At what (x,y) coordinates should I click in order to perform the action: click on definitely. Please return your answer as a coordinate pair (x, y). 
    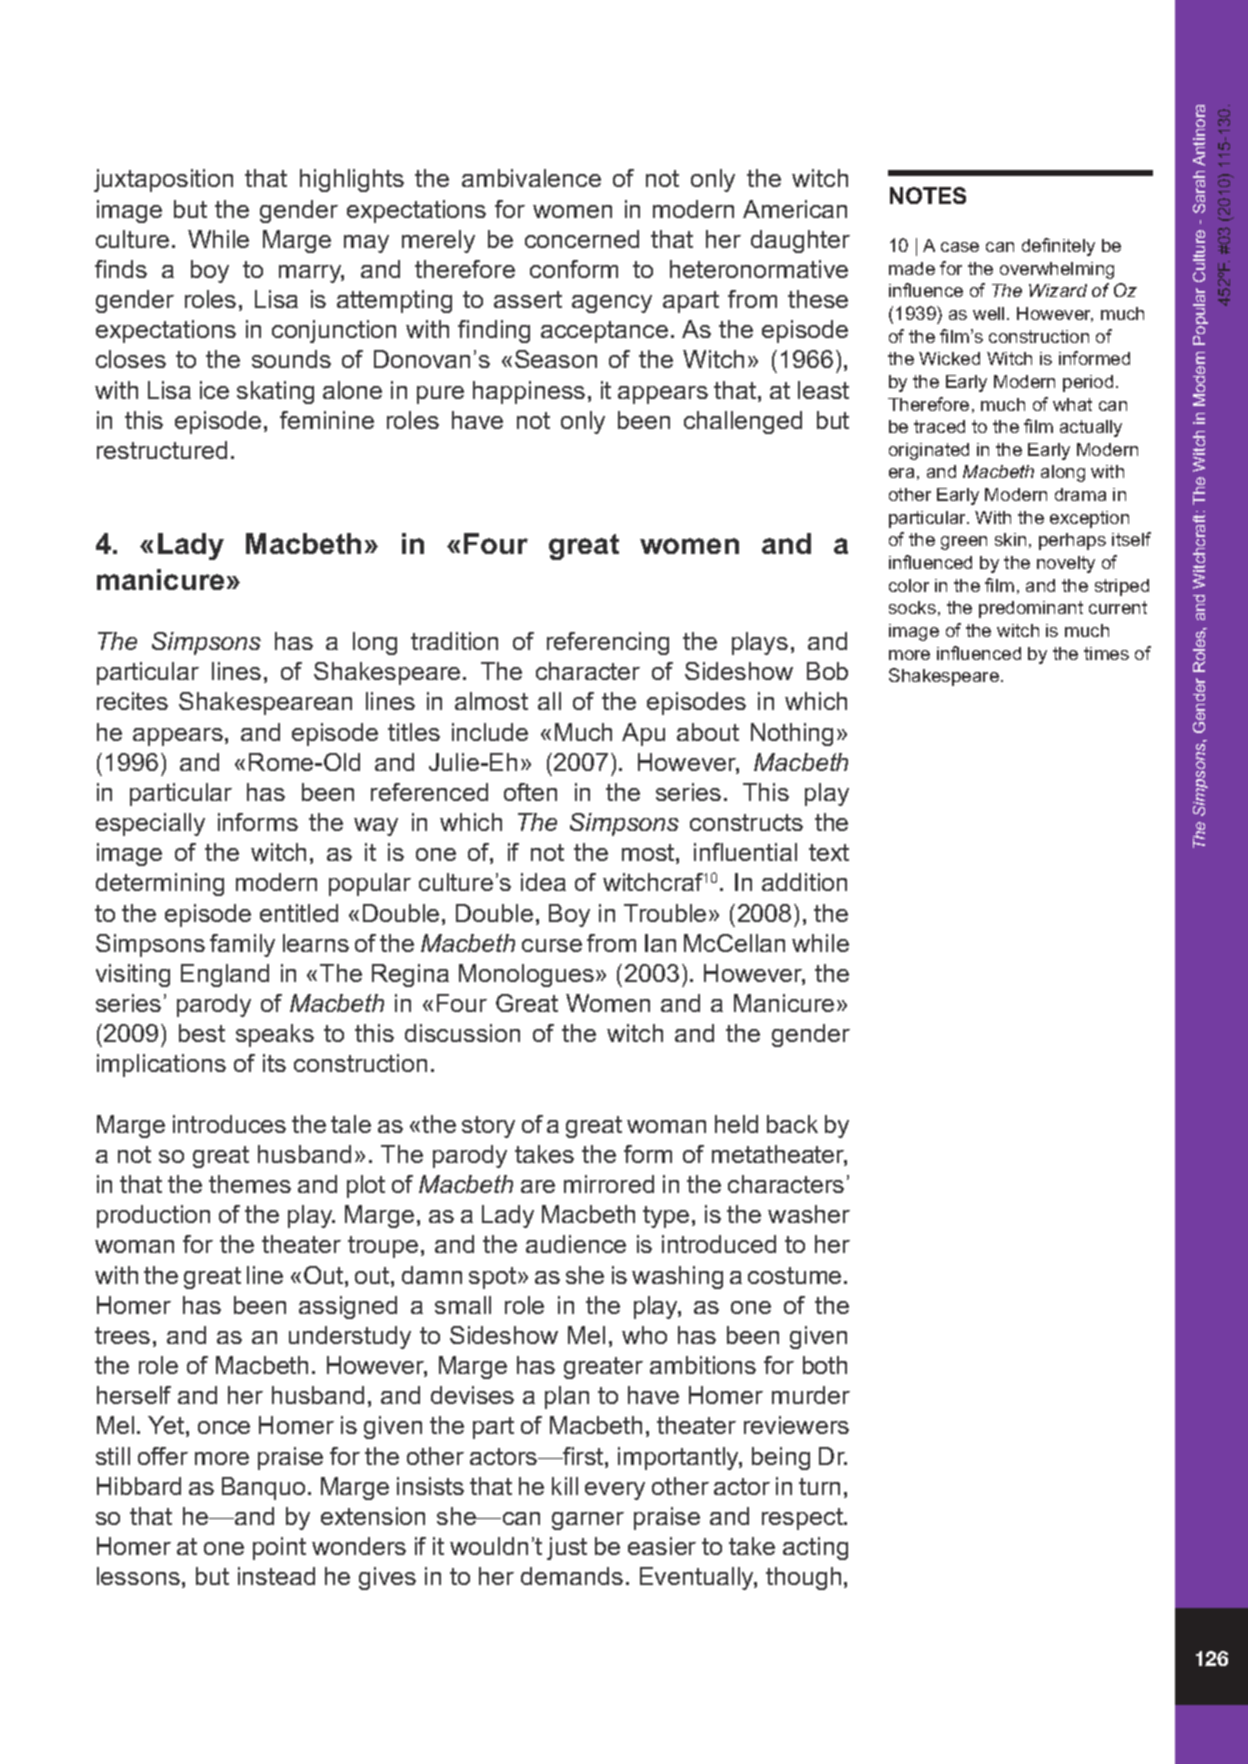
    Looking at the image, I should click on (1058, 247).
